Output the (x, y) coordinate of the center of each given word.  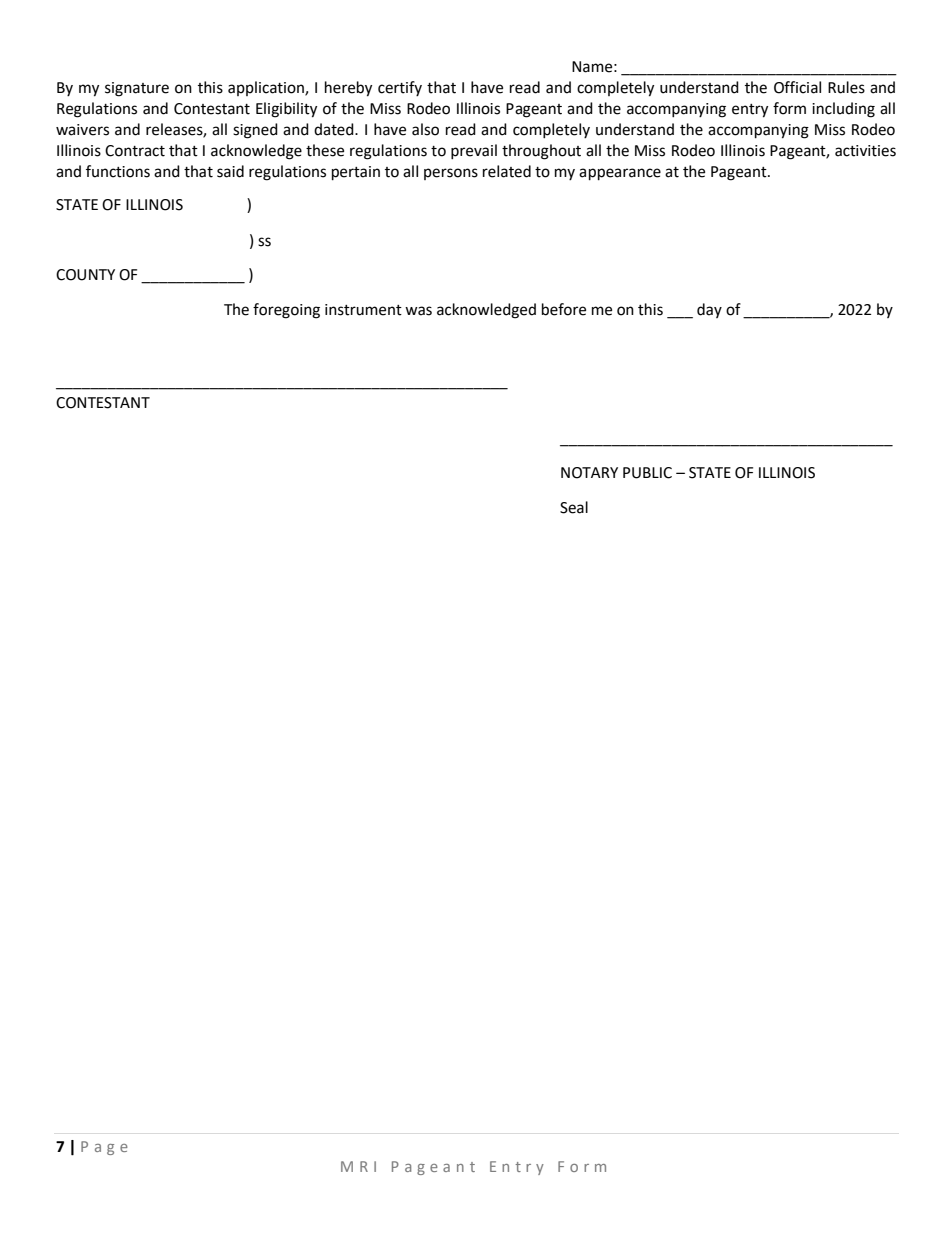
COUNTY (85, 275)
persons (451, 174)
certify (400, 88)
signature (137, 89)
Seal (574, 507)
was (418, 311)
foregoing (286, 311)
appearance (620, 174)
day (709, 310)
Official (797, 87)
